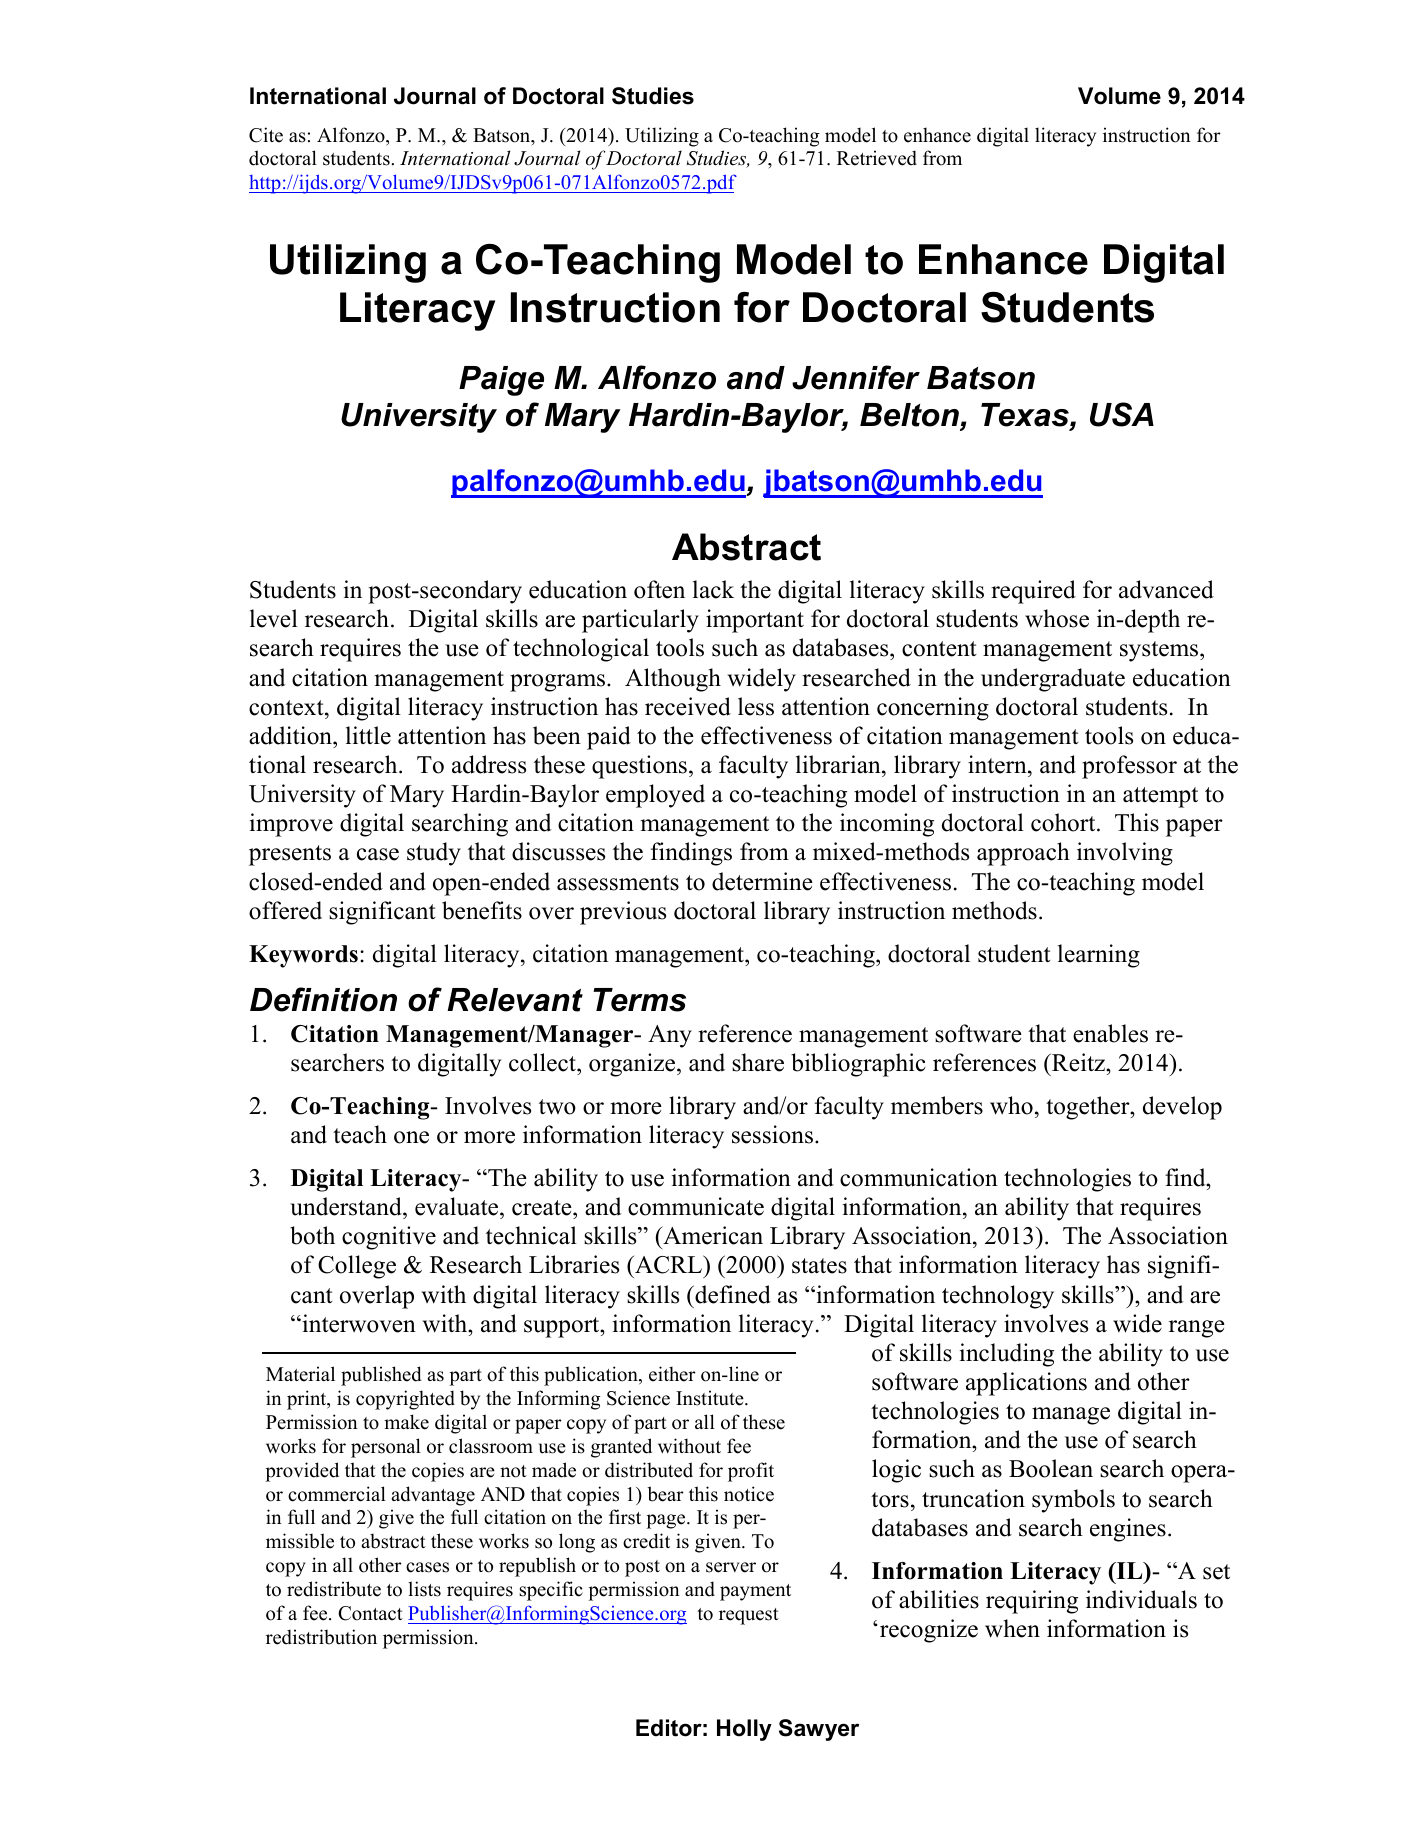 Image resolution: width=1411 pixels, height=1825 pixels. What do you see at coordinates (266, 135) in the screenshot?
I see `Cite` at bounding box center [266, 135].
